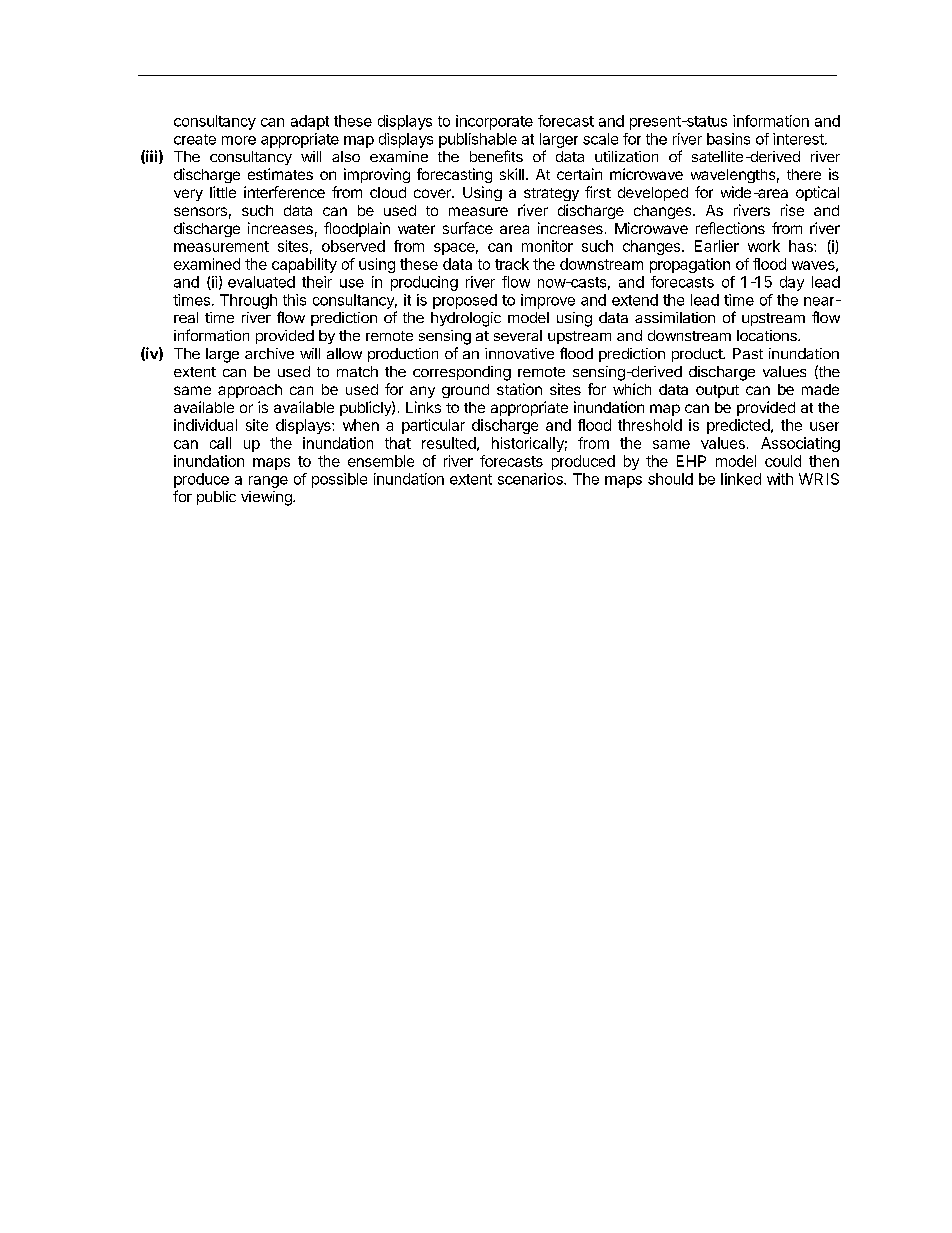 The height and width of the document is (1233, 952). I want to click on publishable, so click(478, 140).
